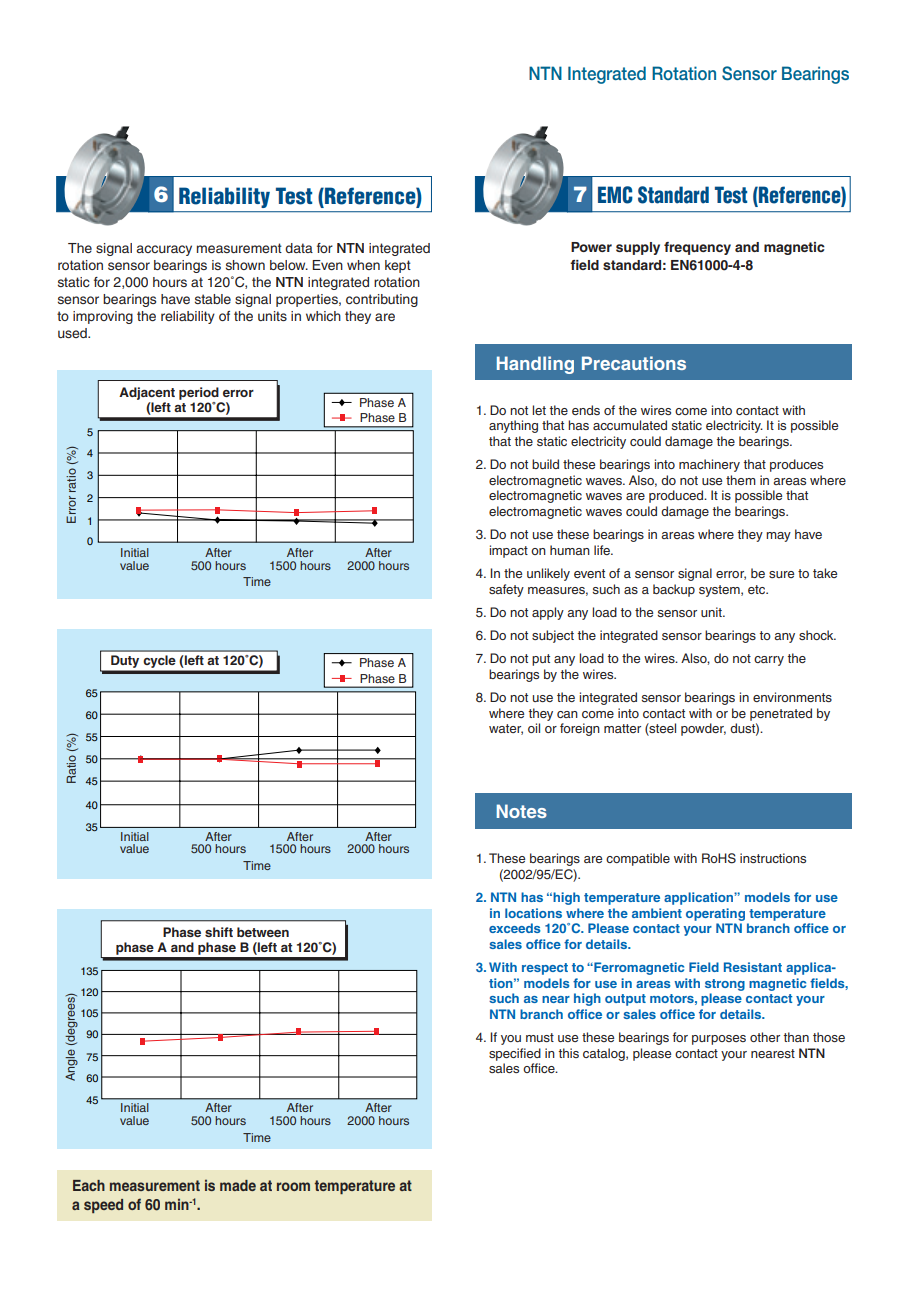  Describe the element at coordinates (697, 248) in the document. I see `frequency` at that location.
